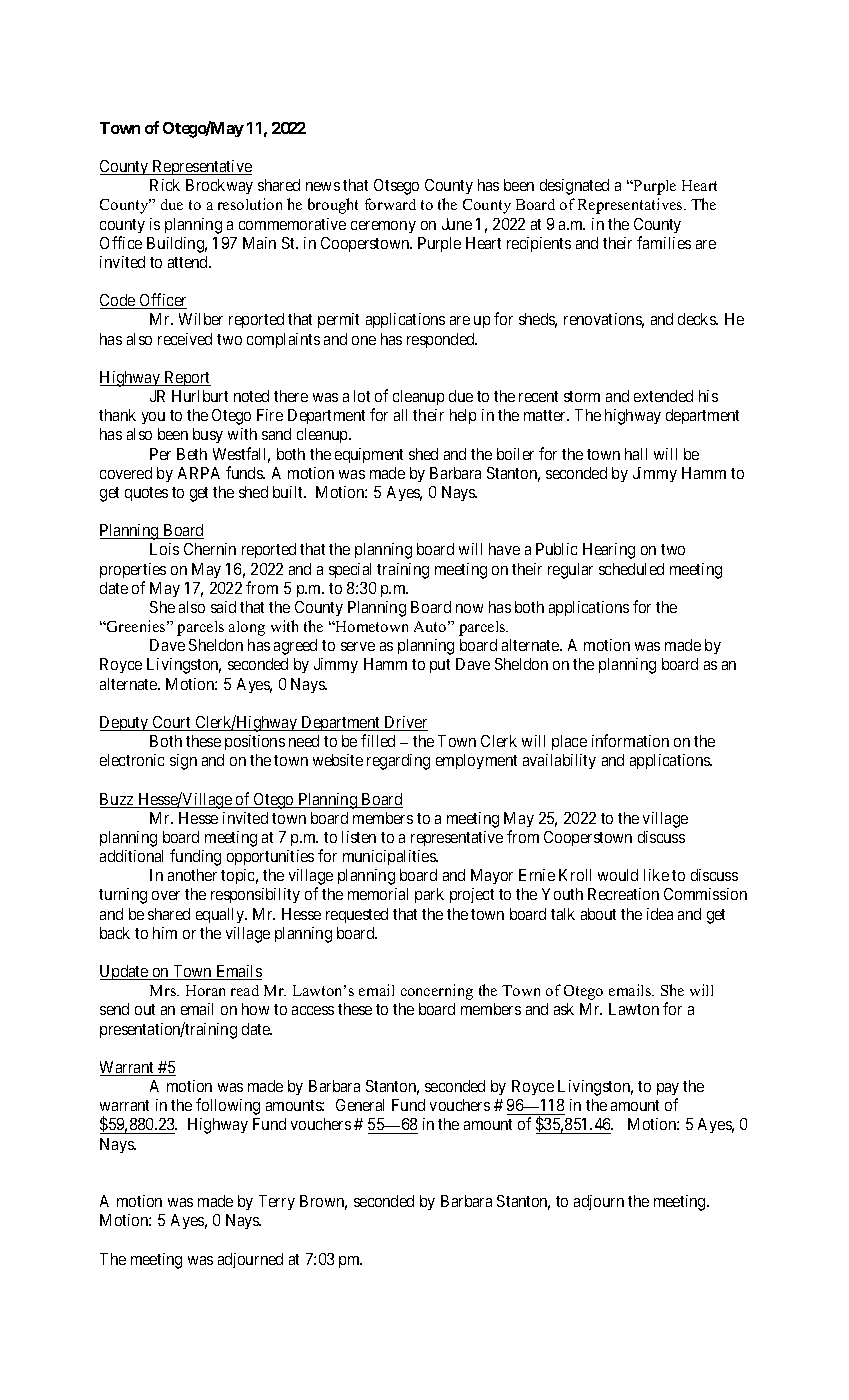  Describe the element at coordinates (360, 1105) in the image. I see `General` at that location.
